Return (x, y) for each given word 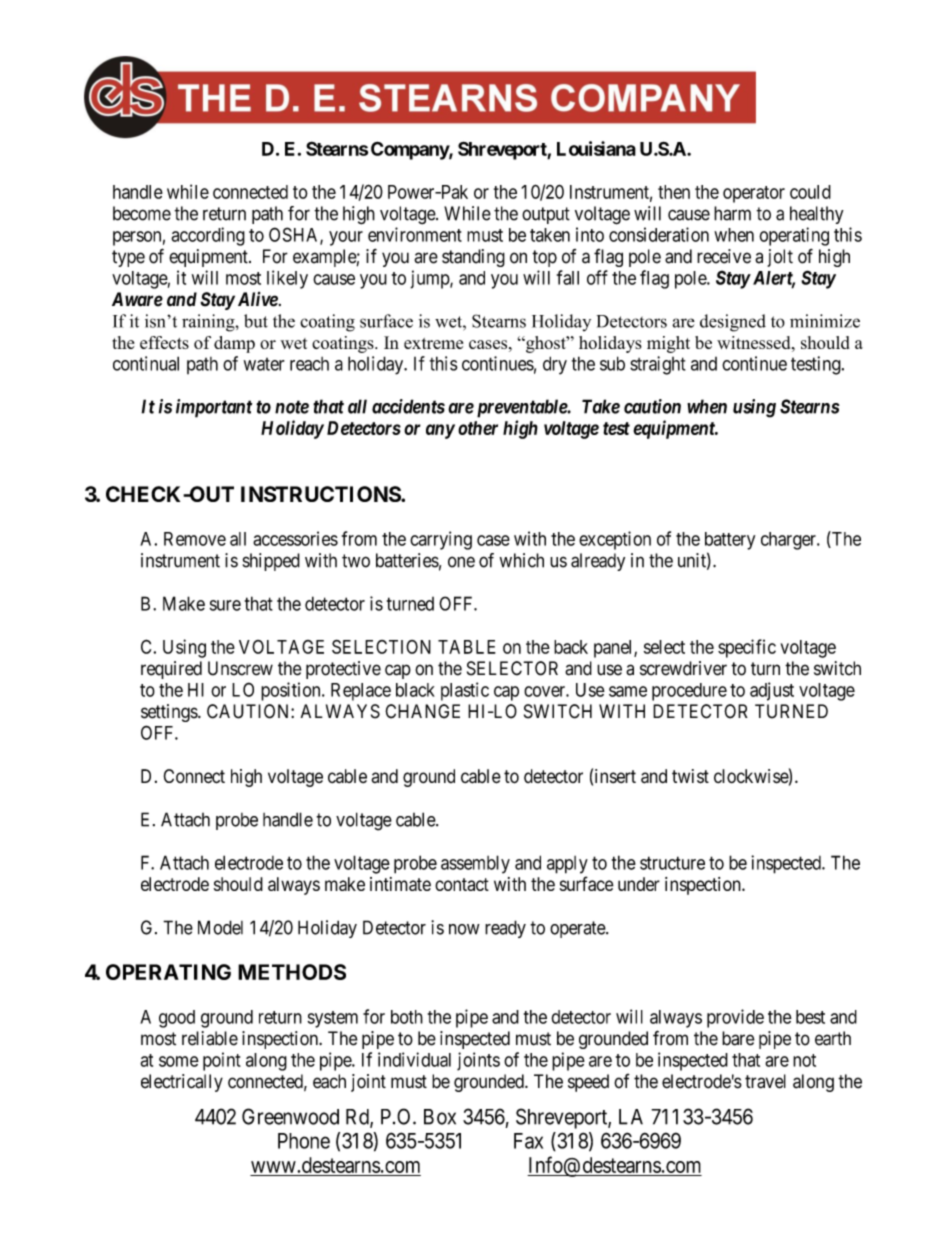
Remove (195, 539)
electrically (182, 1083)
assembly (475, 864)
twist (690, 776)
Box (440, 1117)
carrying (441, 540)
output (546, 215)
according (208, 236)
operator (754, 194)
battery (730, 541)
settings (170, 713)
